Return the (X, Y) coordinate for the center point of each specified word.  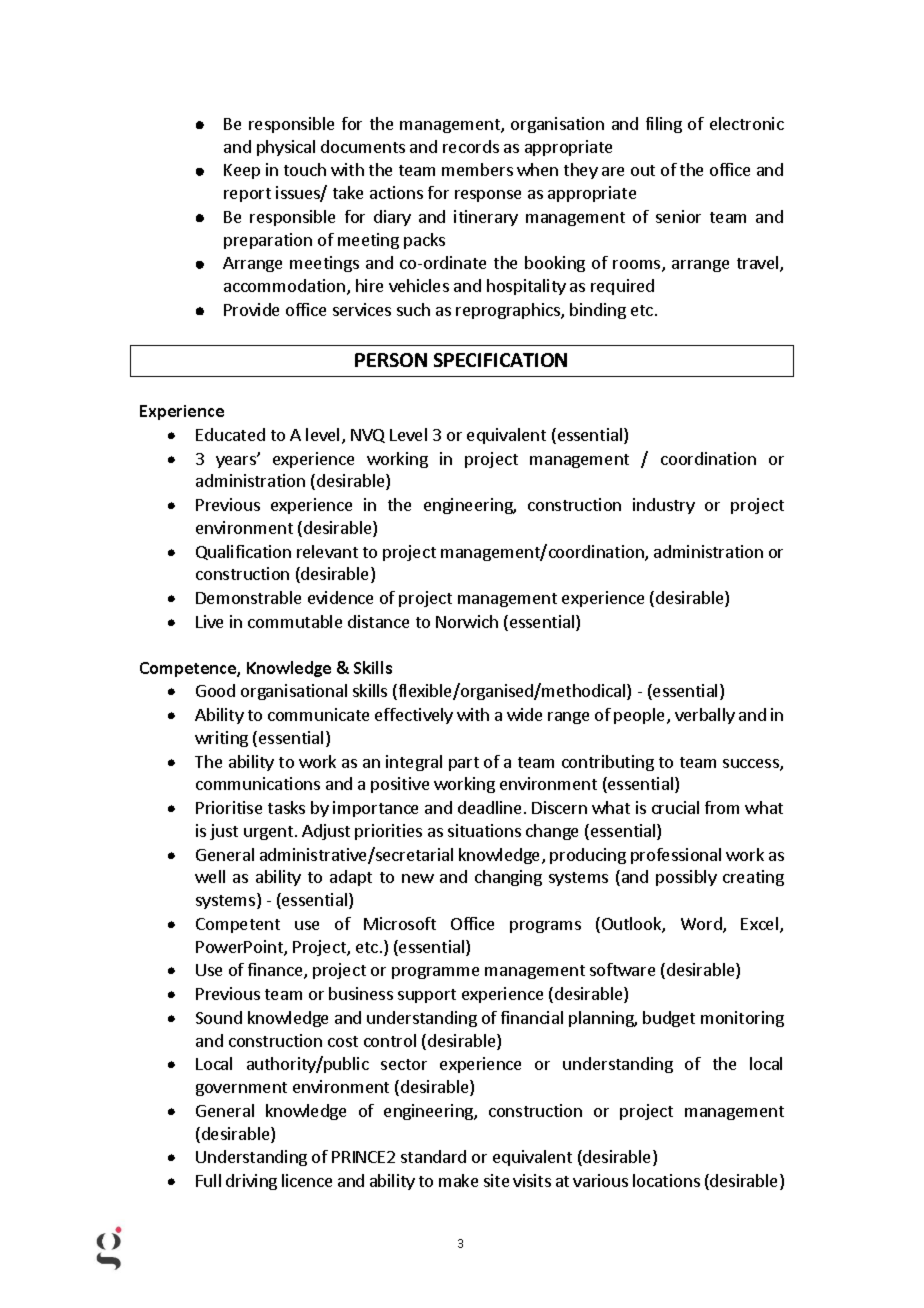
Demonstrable (248, 597)
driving (251, 1182)
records (471, 146)
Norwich (467, 621)
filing (664, 125)
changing (508, 878)
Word (702, 925)
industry (664, 506)
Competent (238, 925)
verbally (705, 716)
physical (286, 148)
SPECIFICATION (500, 360)
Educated (230, 434)
